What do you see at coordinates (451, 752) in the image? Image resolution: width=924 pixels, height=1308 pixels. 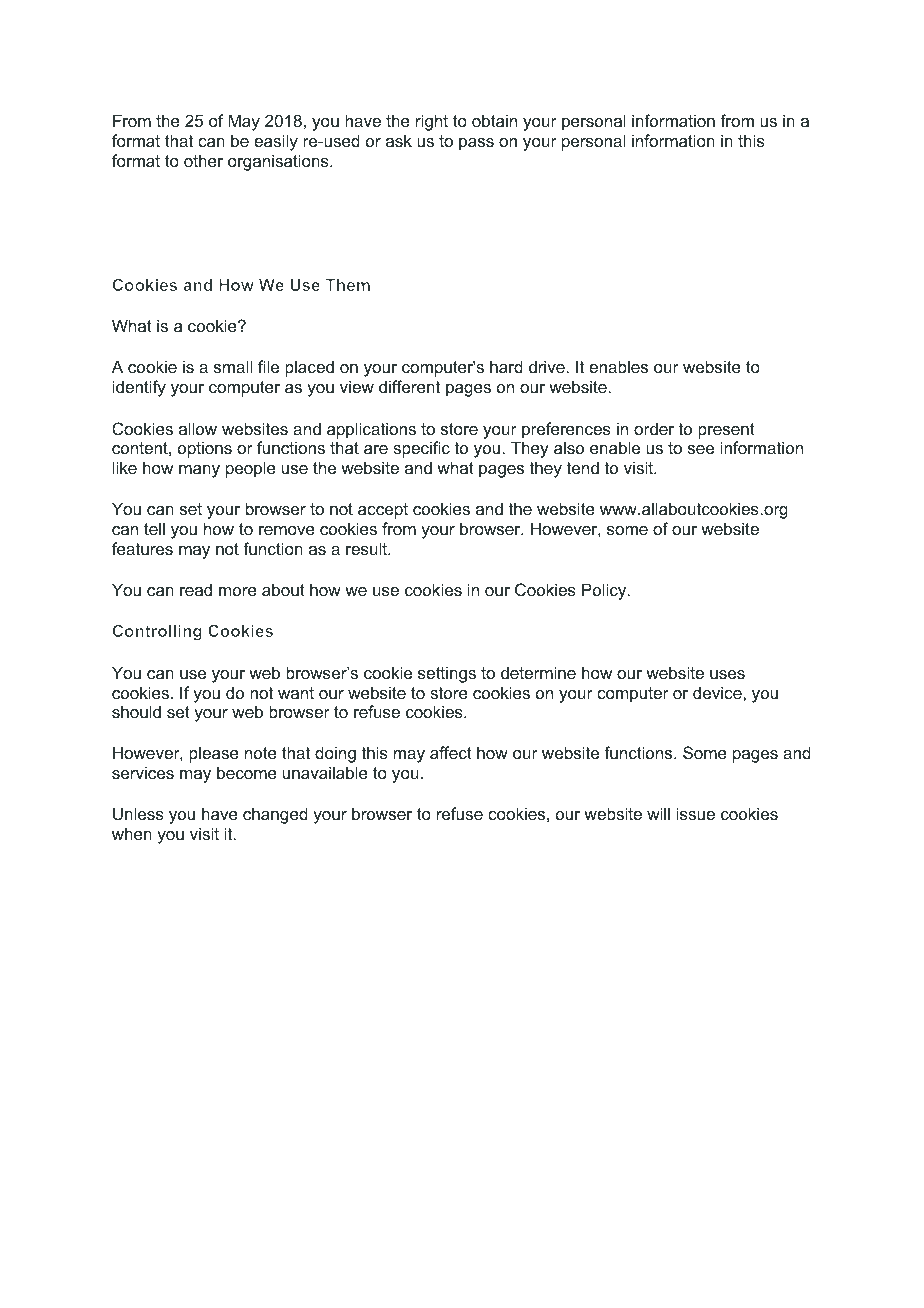 I see `affect` at bounding box center [451, 752].
